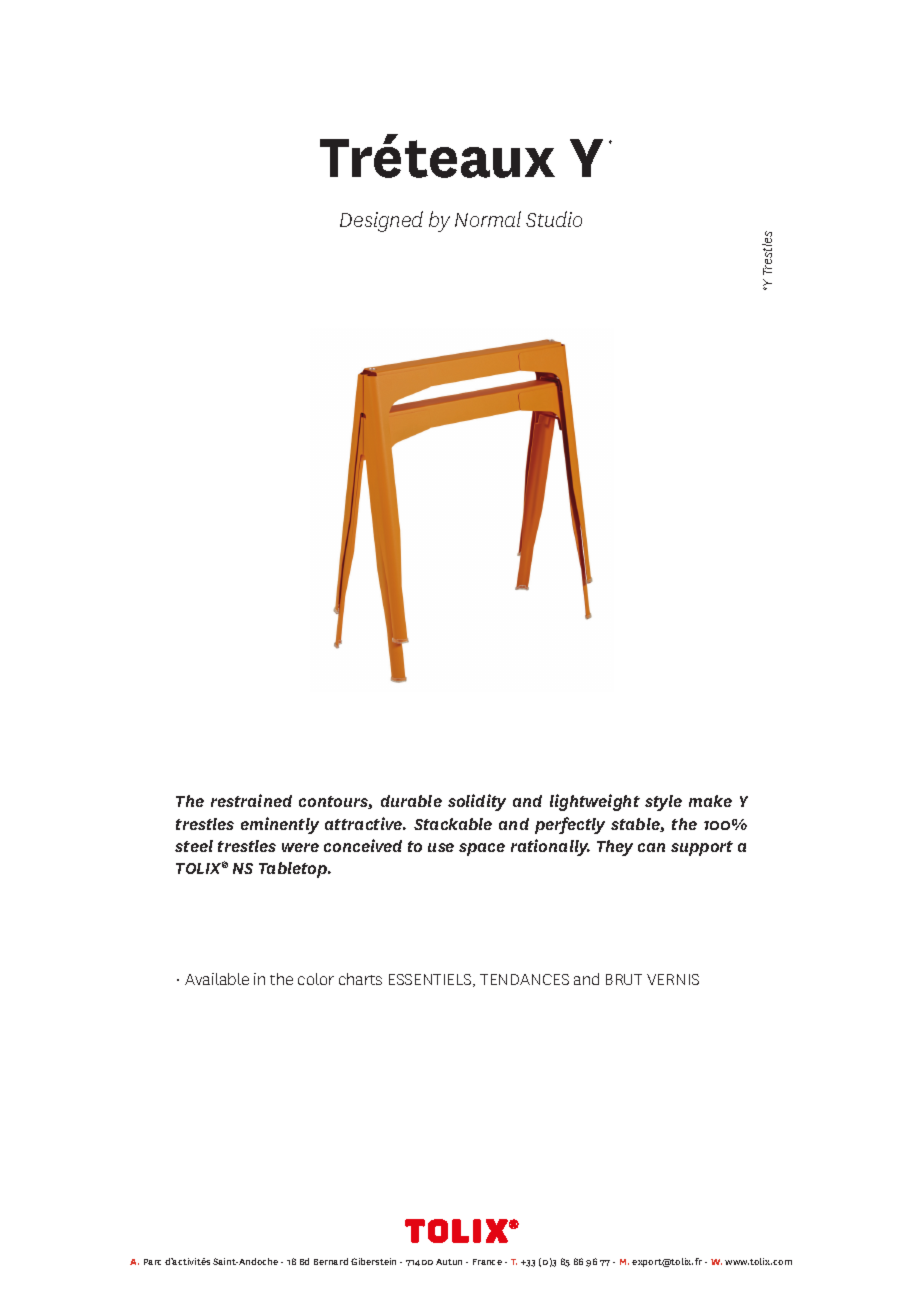 The height and width of the screenshot is (1308, 924). Describe the element at coordinates (411, 801) in the screenshot. I see `durable` at that location.
